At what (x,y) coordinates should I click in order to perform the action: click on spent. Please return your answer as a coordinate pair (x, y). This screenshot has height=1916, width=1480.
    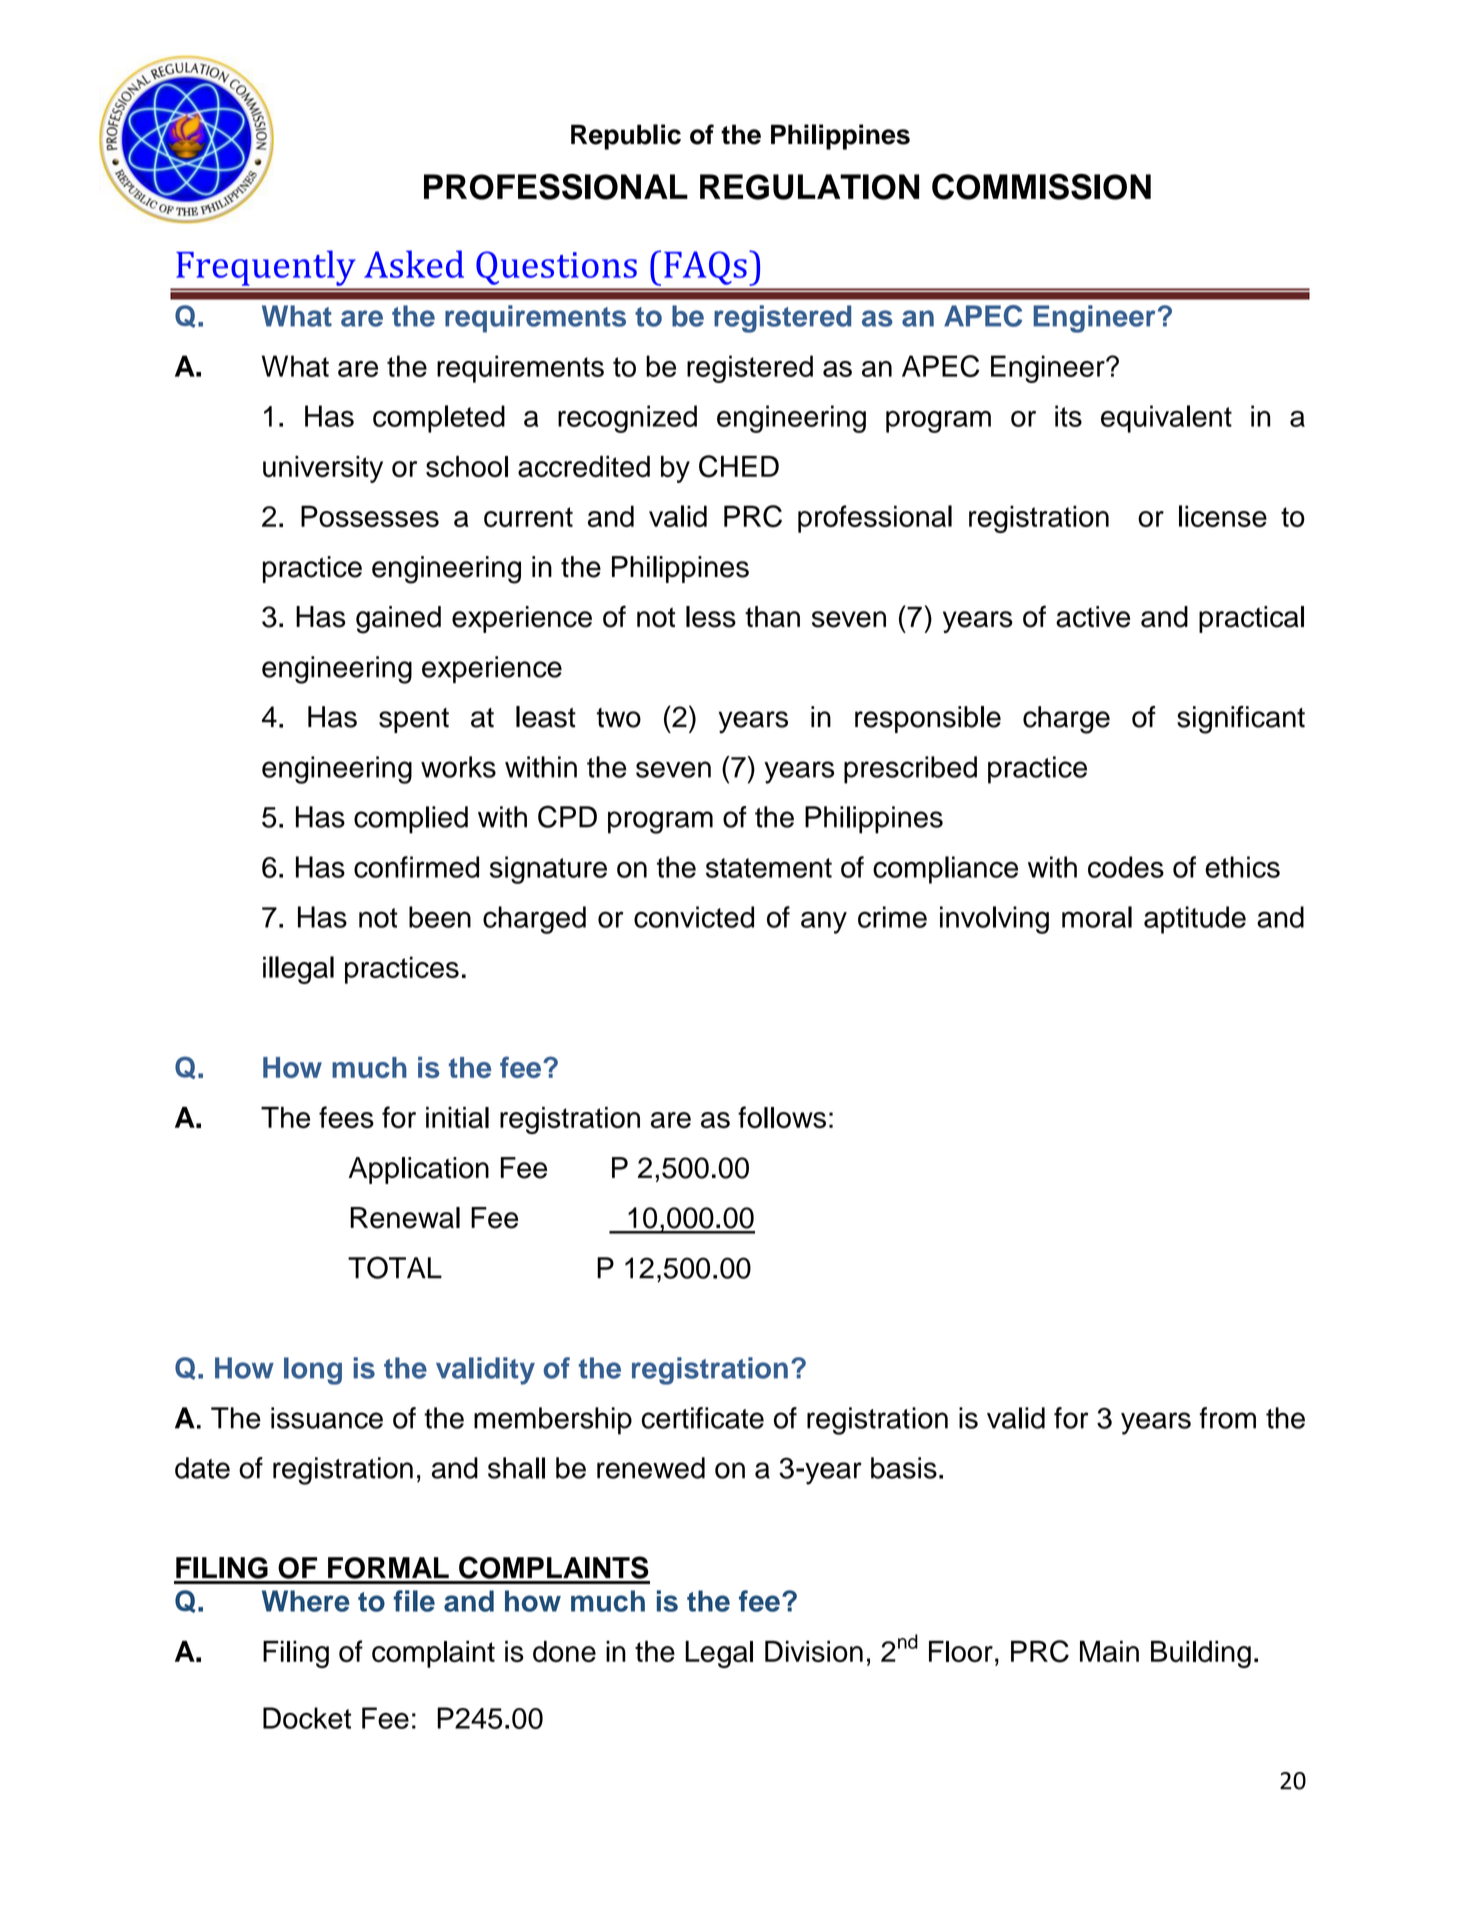
    Looking at the image, I should click on (414, 720).
